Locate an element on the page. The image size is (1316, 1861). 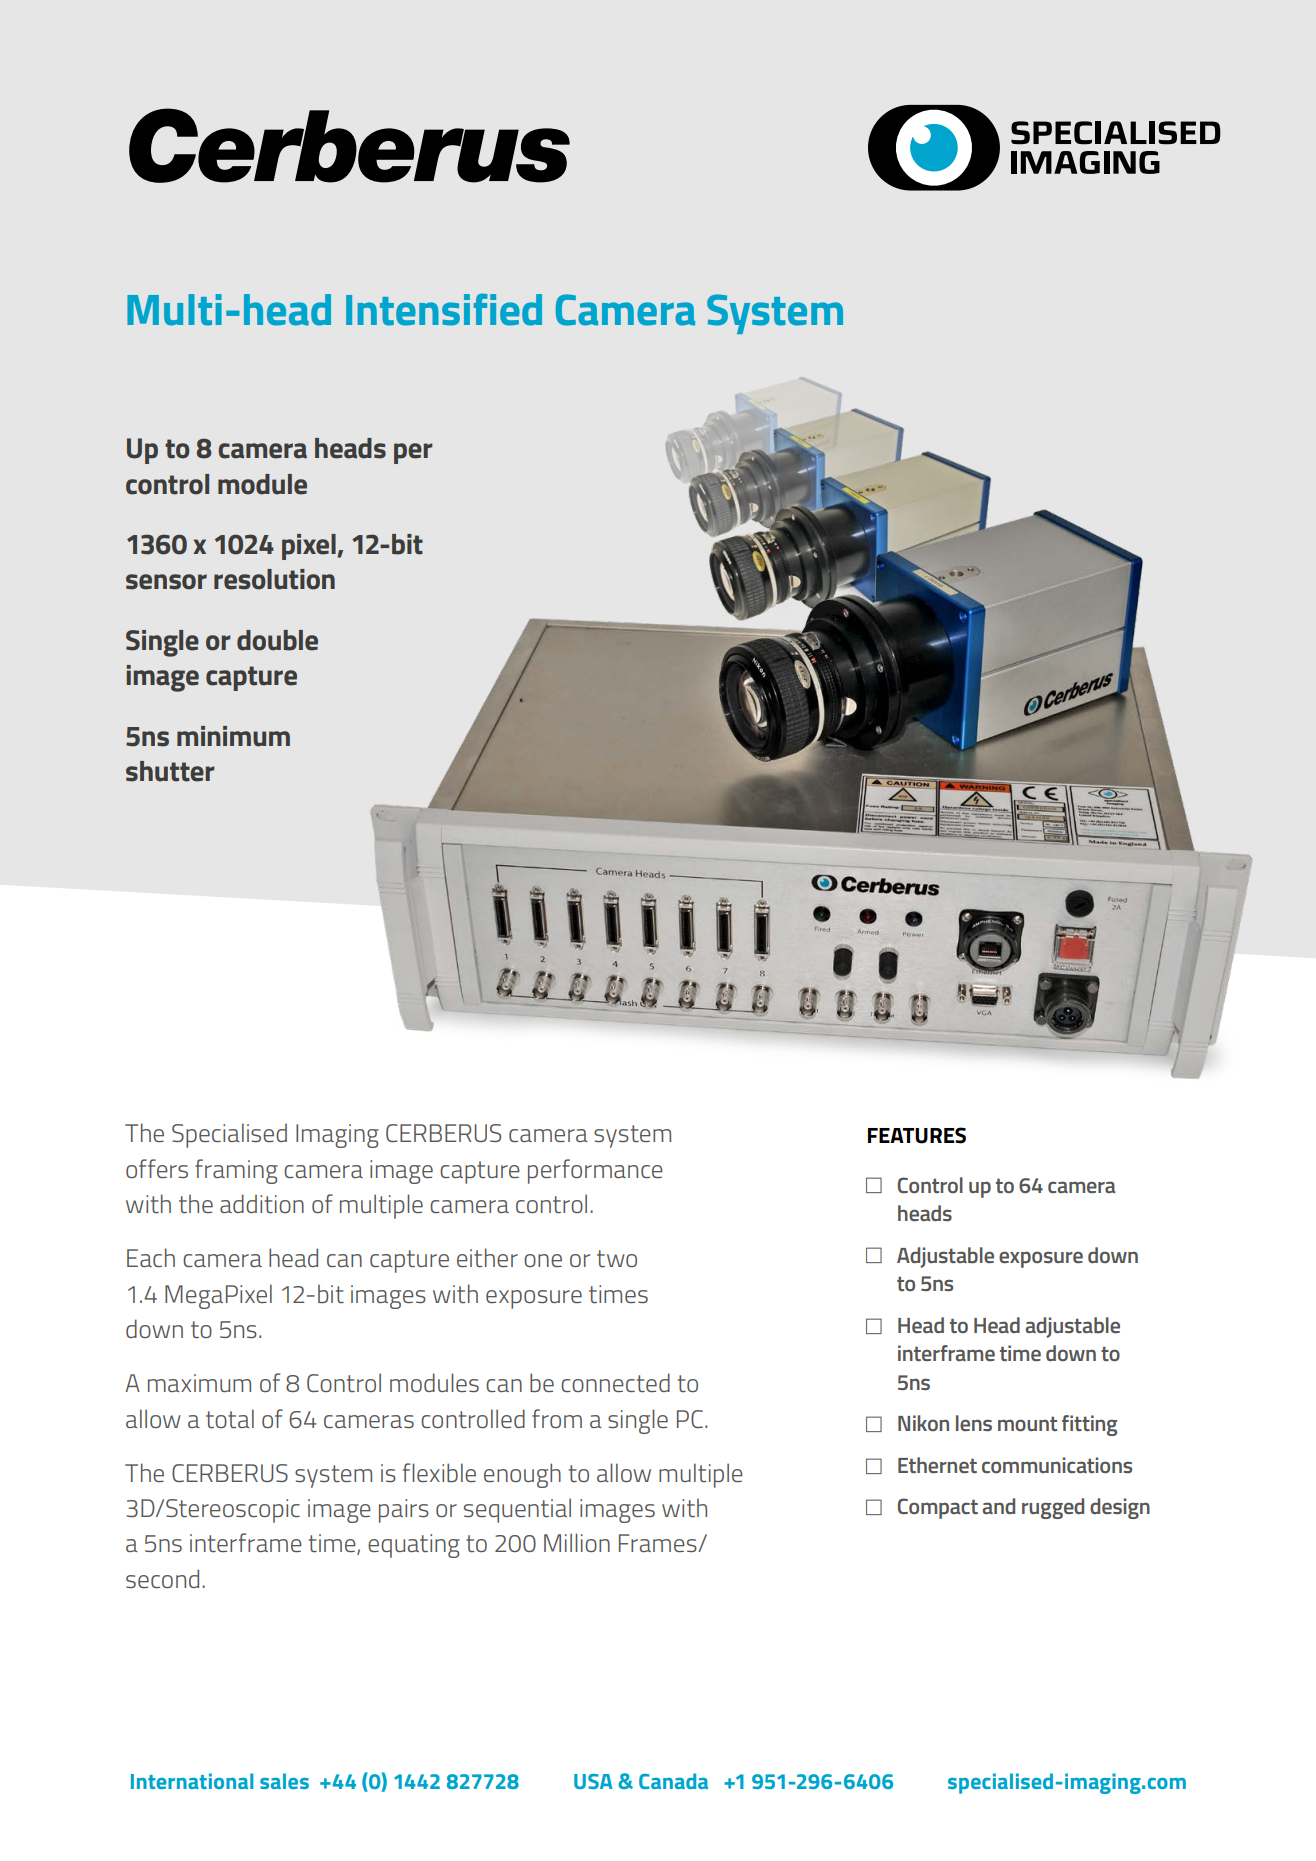
resolution is located at coordinates (274, 579).
